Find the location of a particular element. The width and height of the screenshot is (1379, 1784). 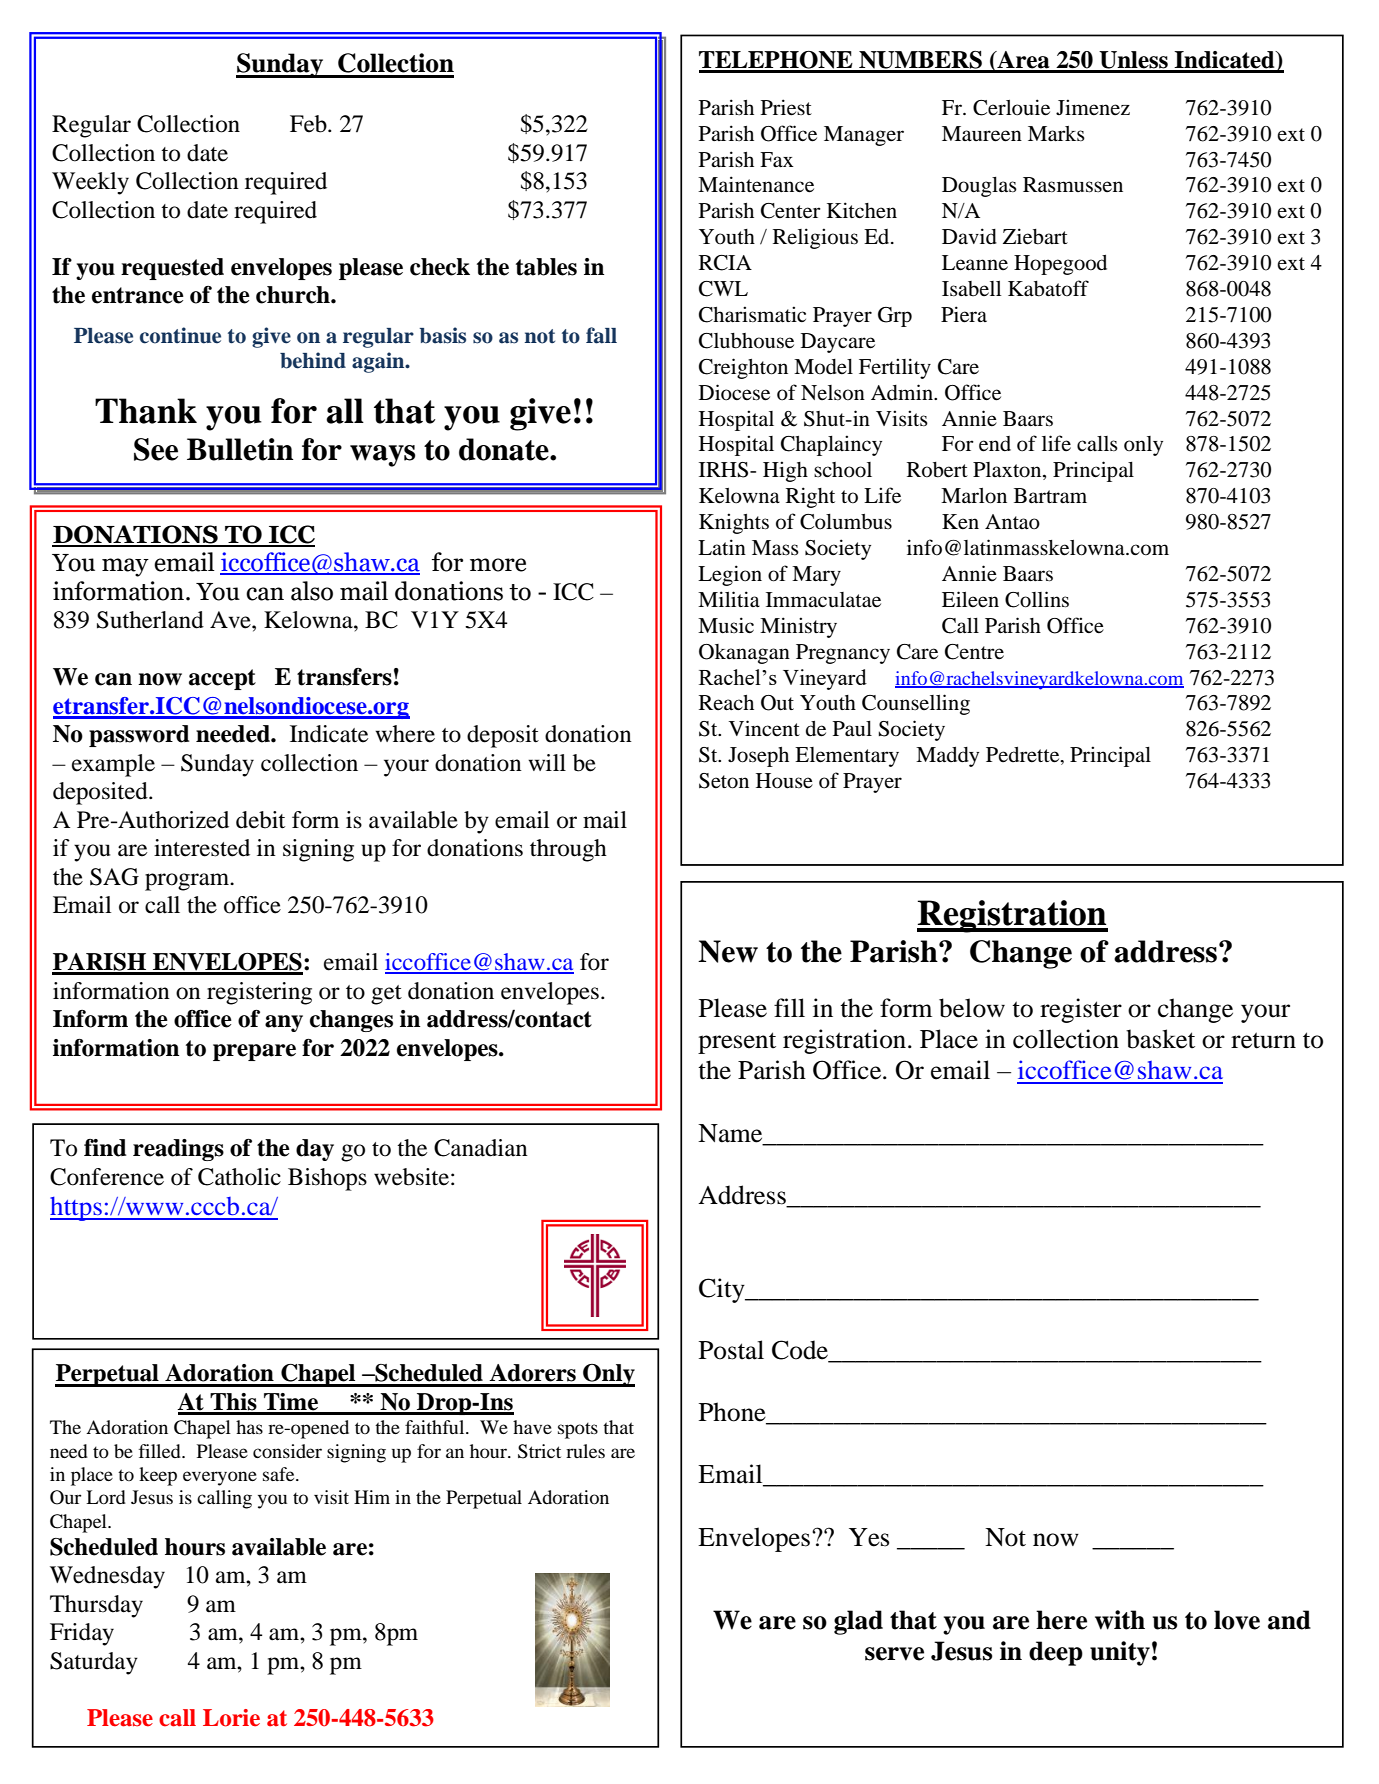

glad is located at coordinates (858, 1622).
